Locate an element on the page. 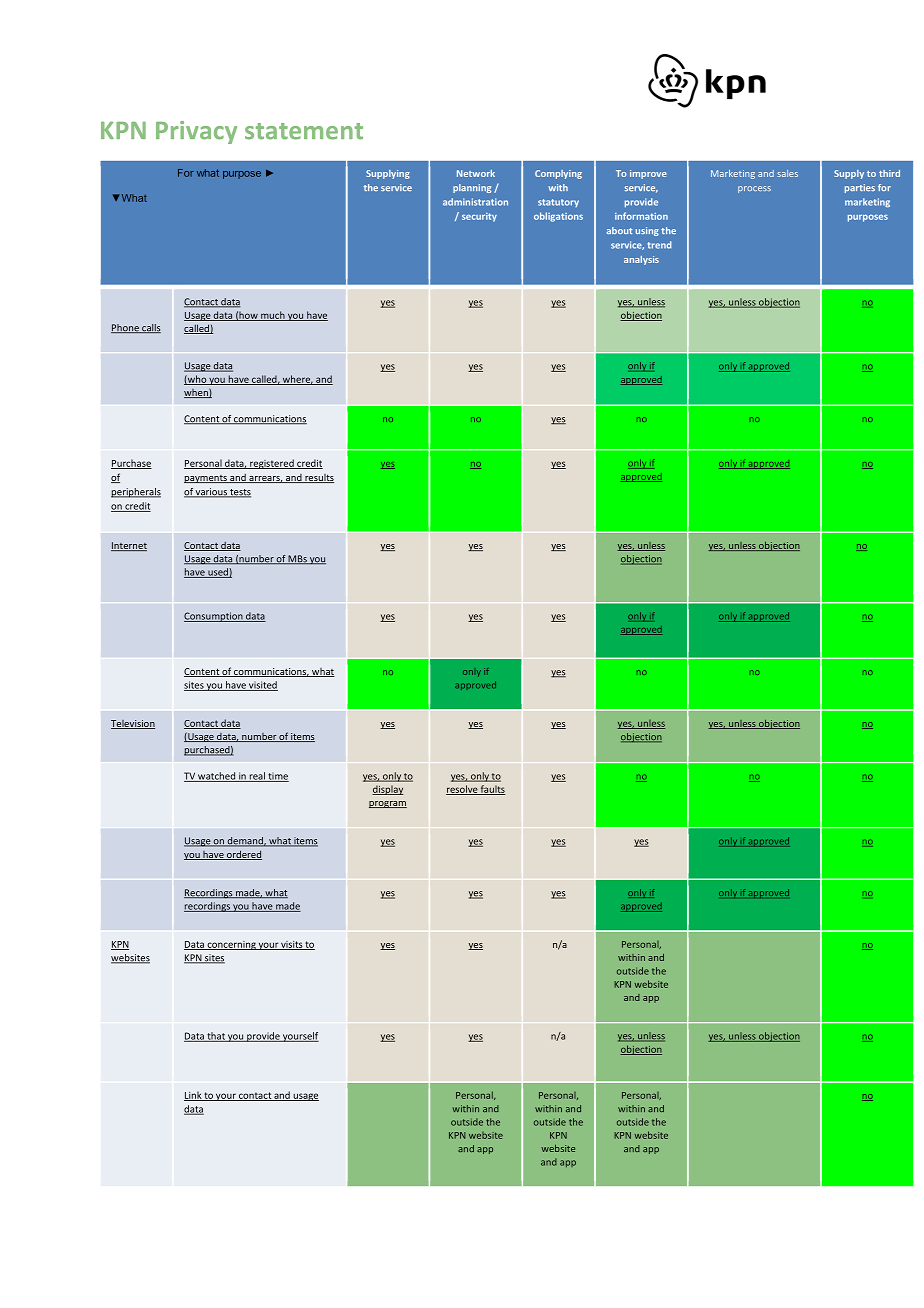 This page has height=1308, width=924. faults is located at coordinates (492, 790).
